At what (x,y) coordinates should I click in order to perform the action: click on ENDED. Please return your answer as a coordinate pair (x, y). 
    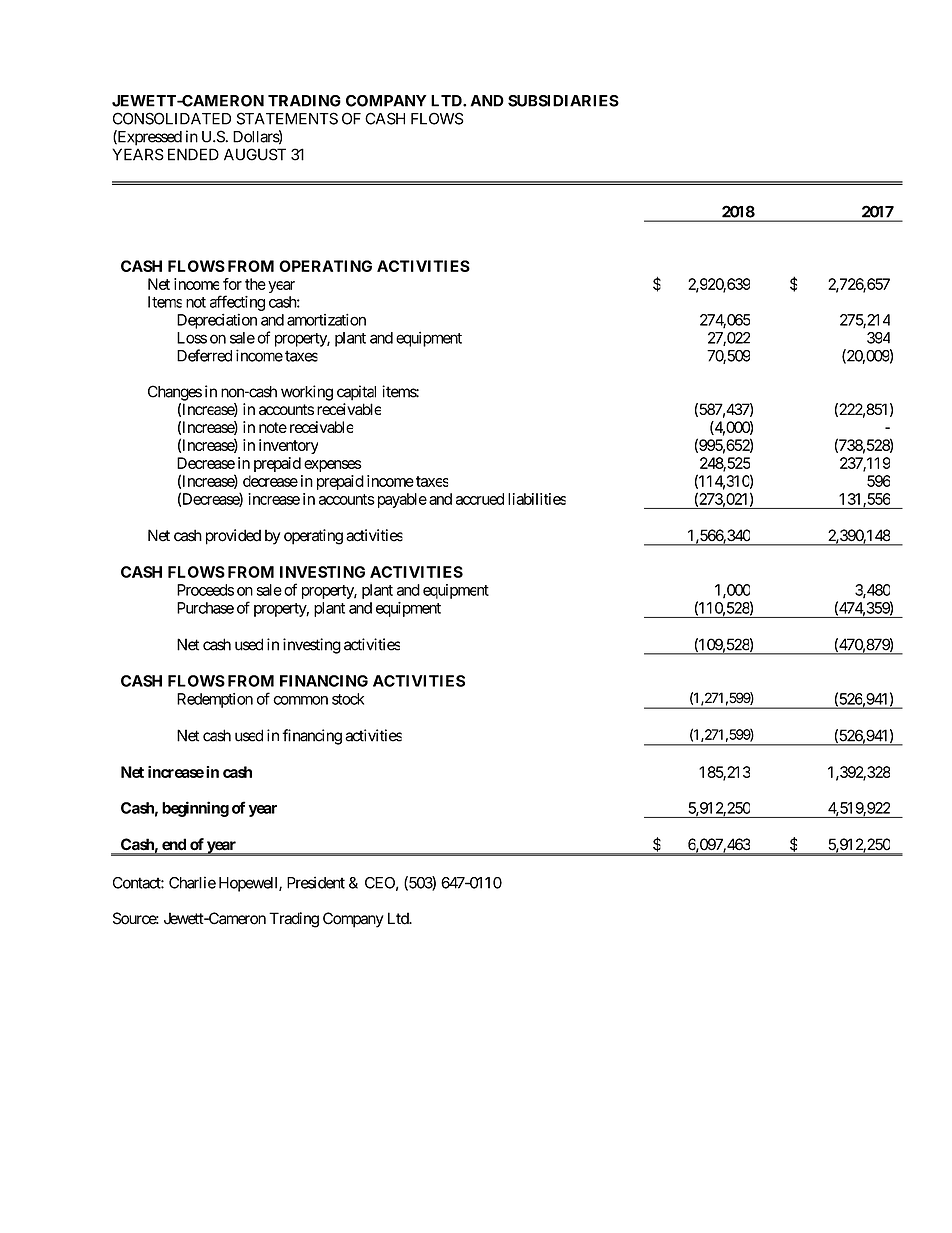
    Looking at the image, I should click on (193, 154).
